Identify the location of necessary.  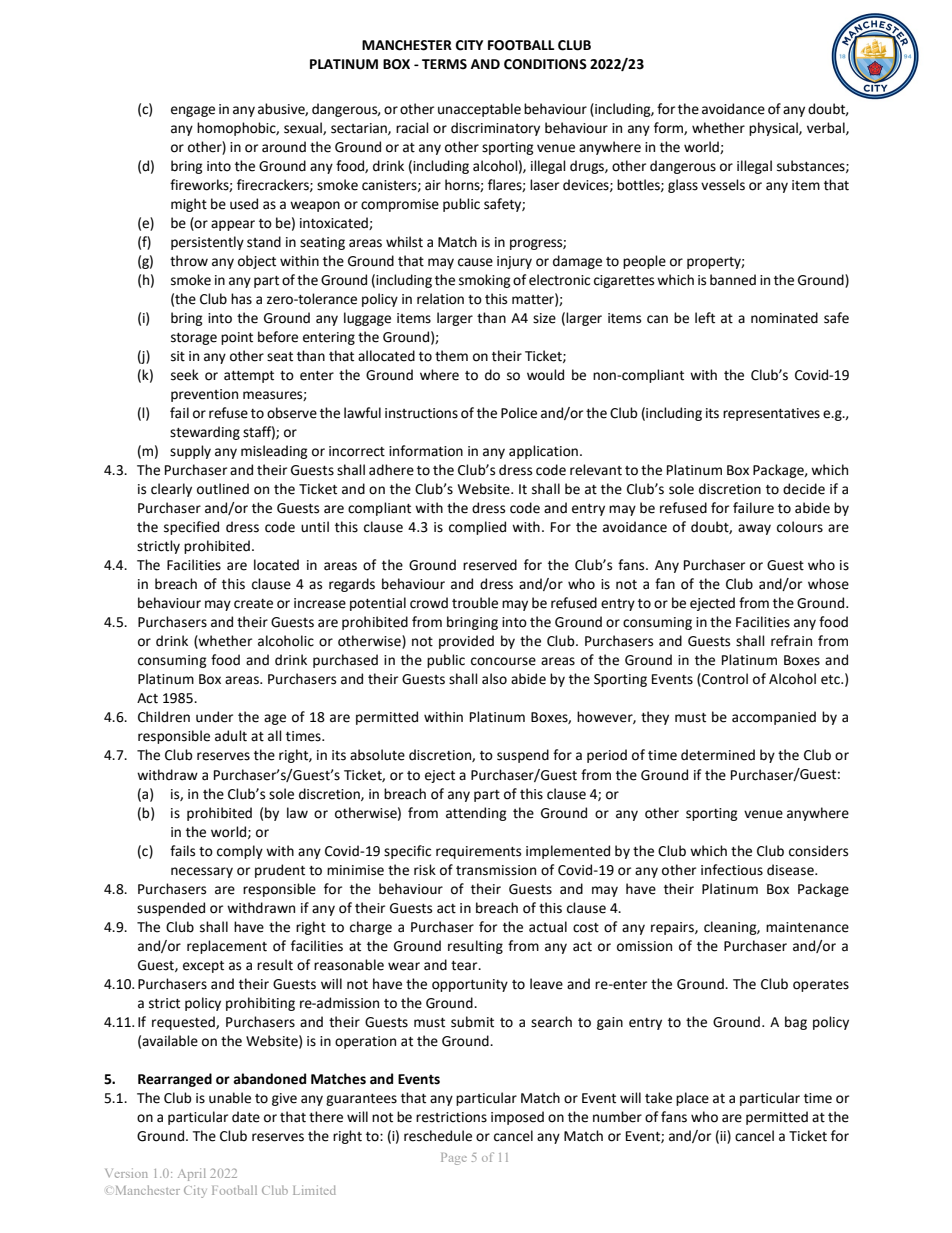
(202, 872).
